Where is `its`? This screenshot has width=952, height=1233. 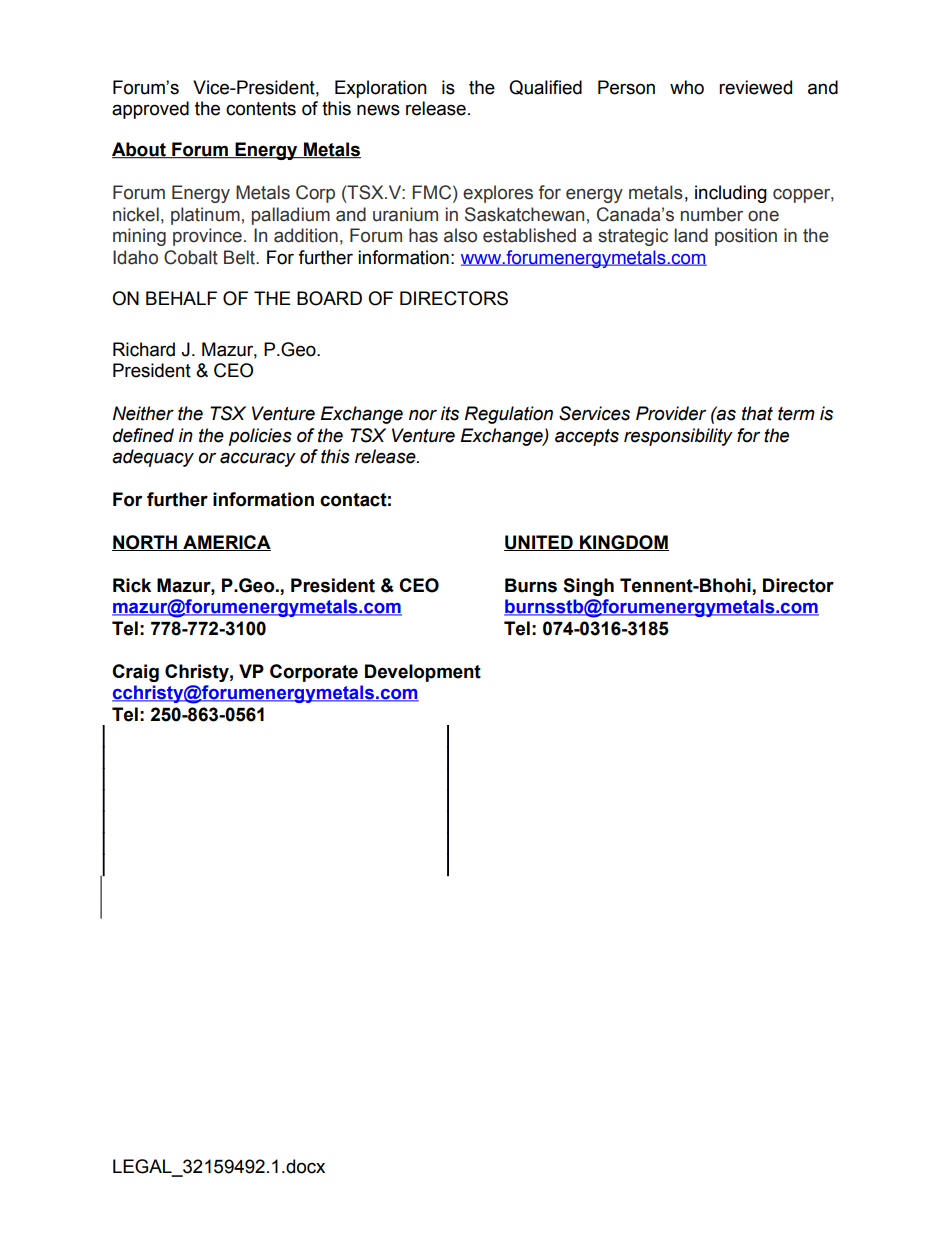
its is located at coordinates (450, 413).
